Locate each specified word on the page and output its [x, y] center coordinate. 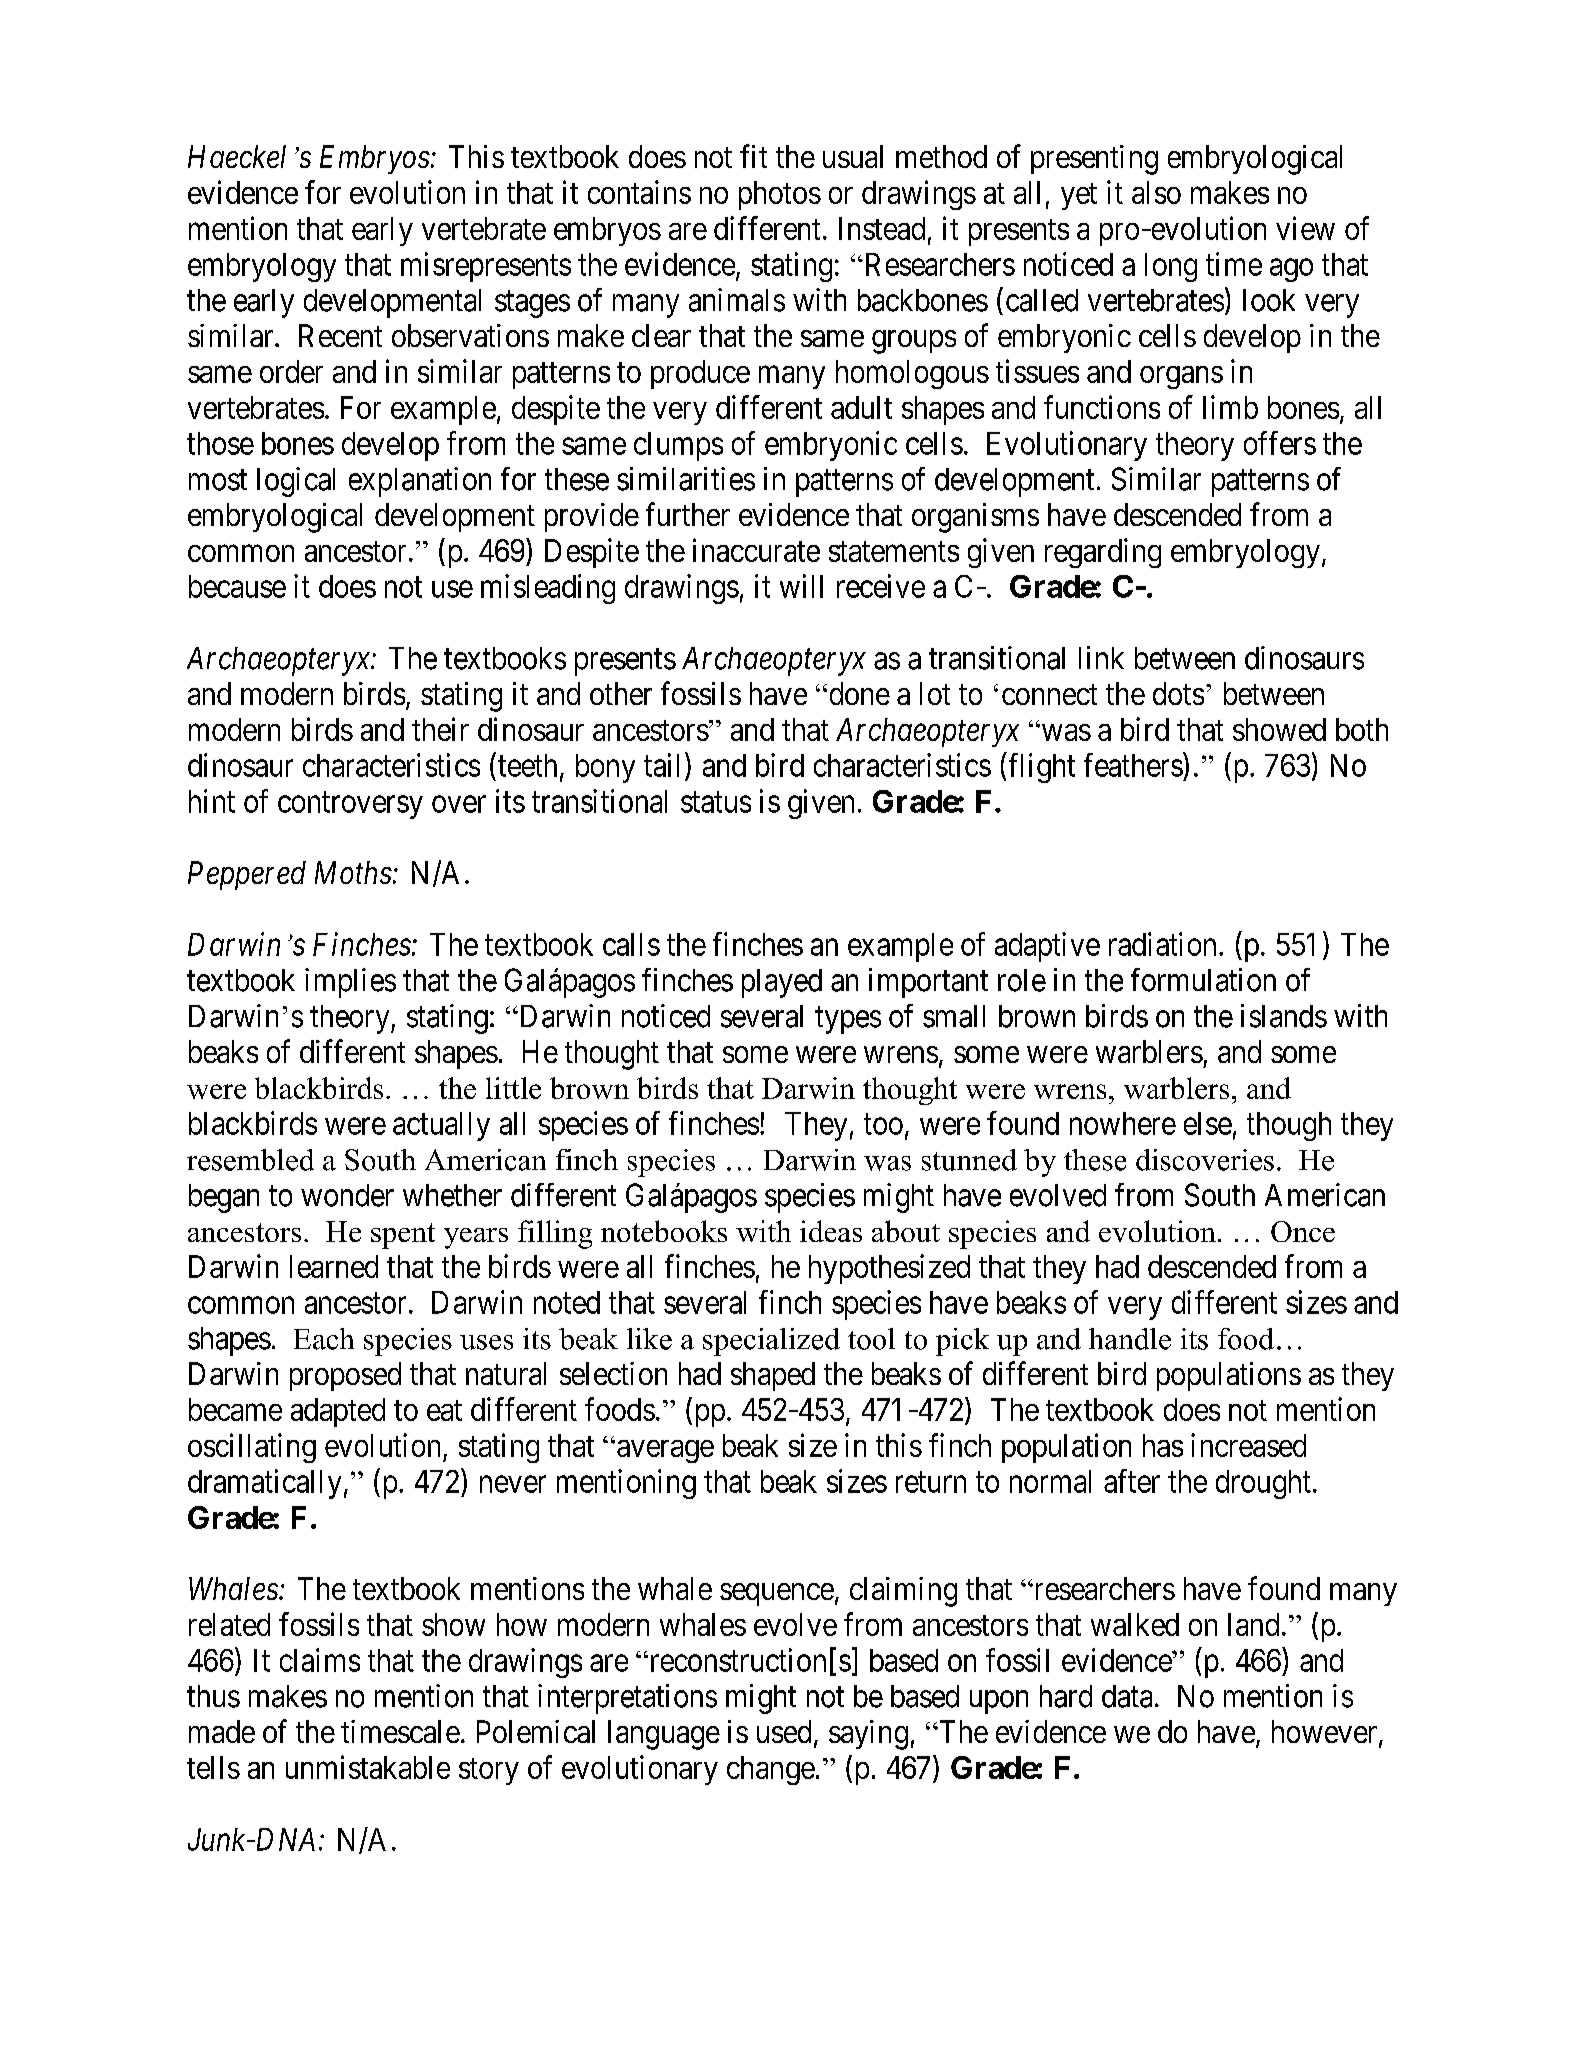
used [784, 1731]
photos [780, 195]
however [1326, 1733]
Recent [340, 335]
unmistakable [368, 1767]
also [1156, 192]
